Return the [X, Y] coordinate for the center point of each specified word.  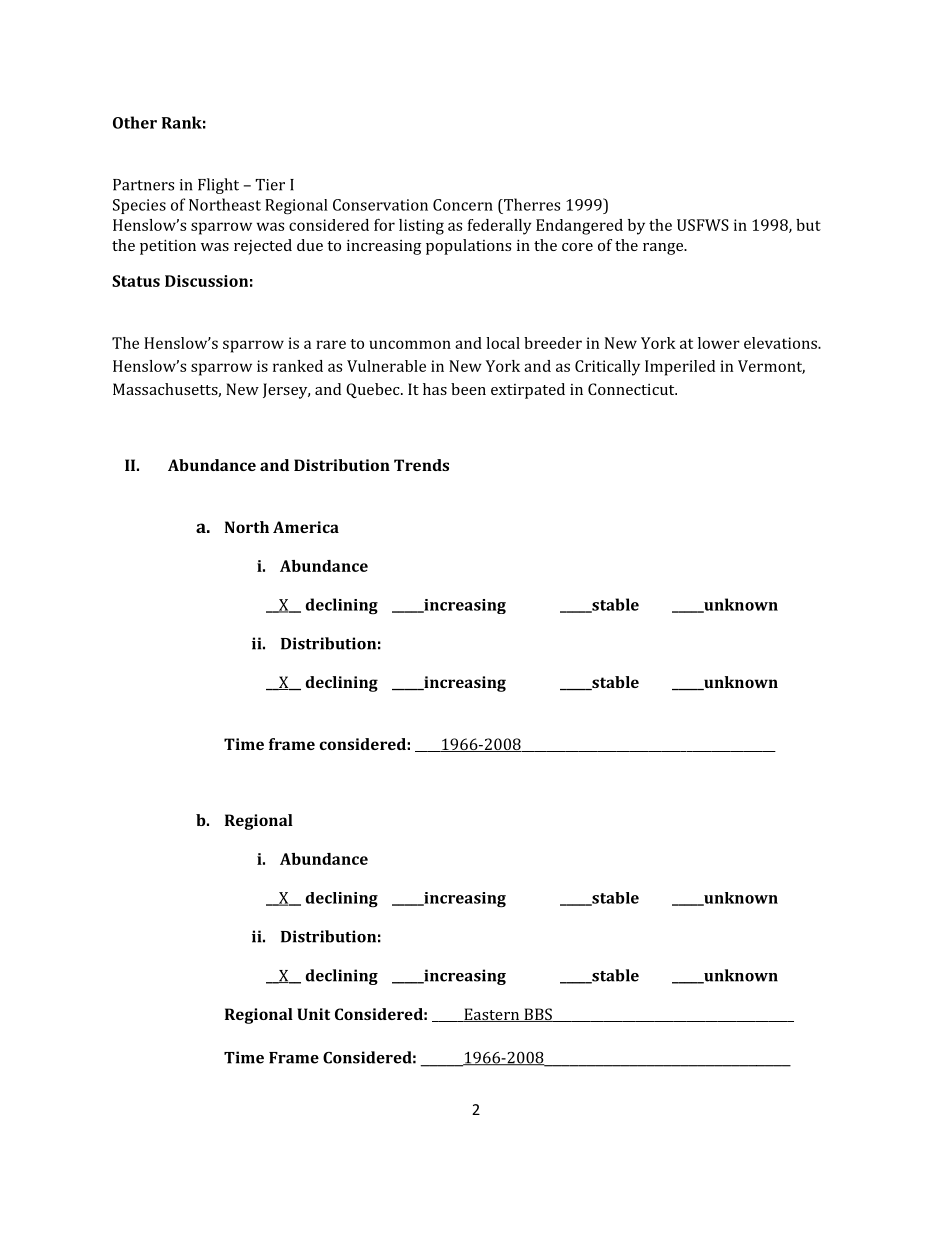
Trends [421, 465]
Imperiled [680, 368]
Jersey [286, 391]
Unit [313, 1014]
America [306, 527]
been [468, 389]
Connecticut [632, 389]
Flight [218, 186]
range [664, 249]
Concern [463, 205]
